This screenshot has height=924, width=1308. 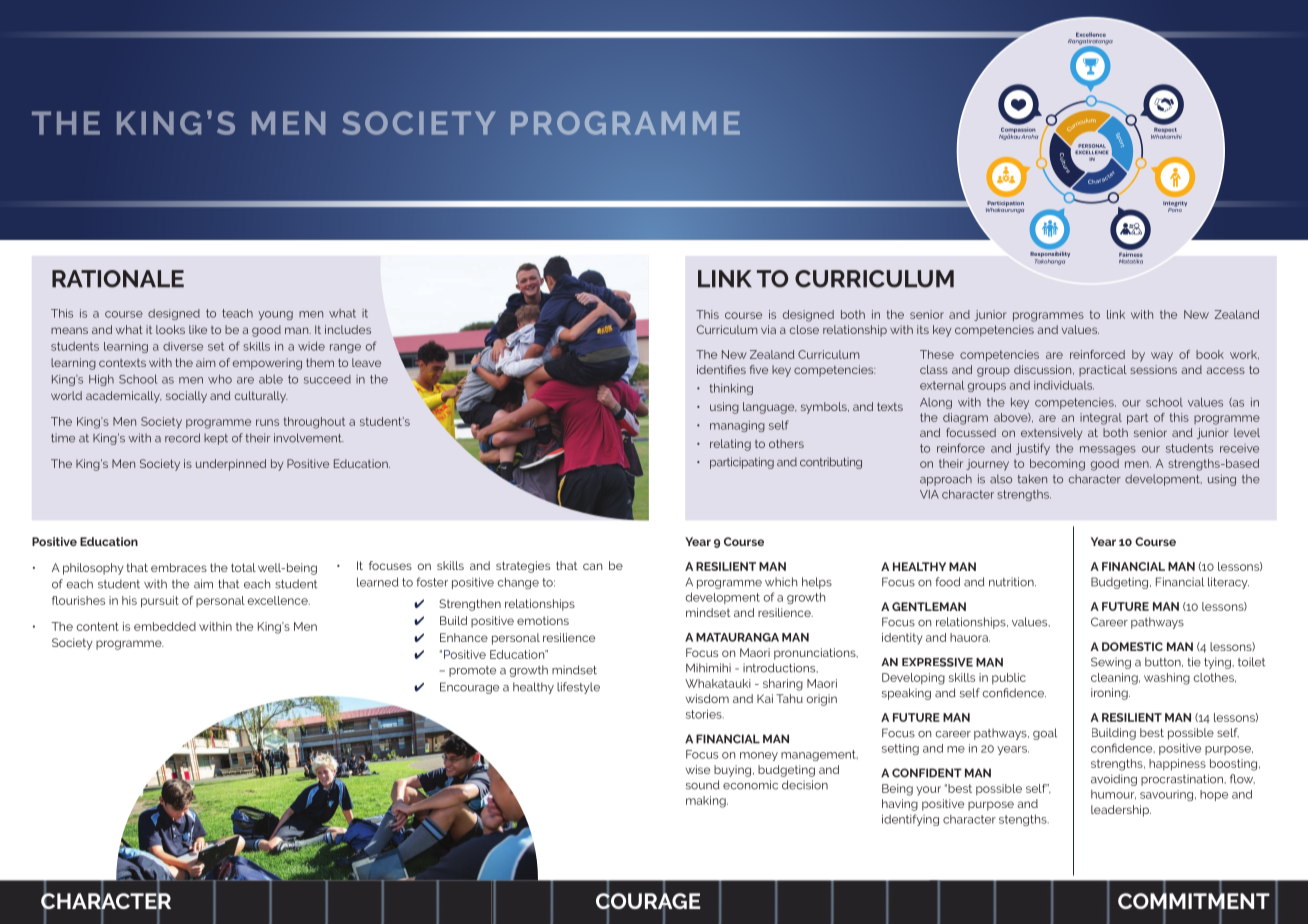 What do you see at coordinates (705, 714) in the screenshot?
I see `stories` at bounding box center [705, 714].
